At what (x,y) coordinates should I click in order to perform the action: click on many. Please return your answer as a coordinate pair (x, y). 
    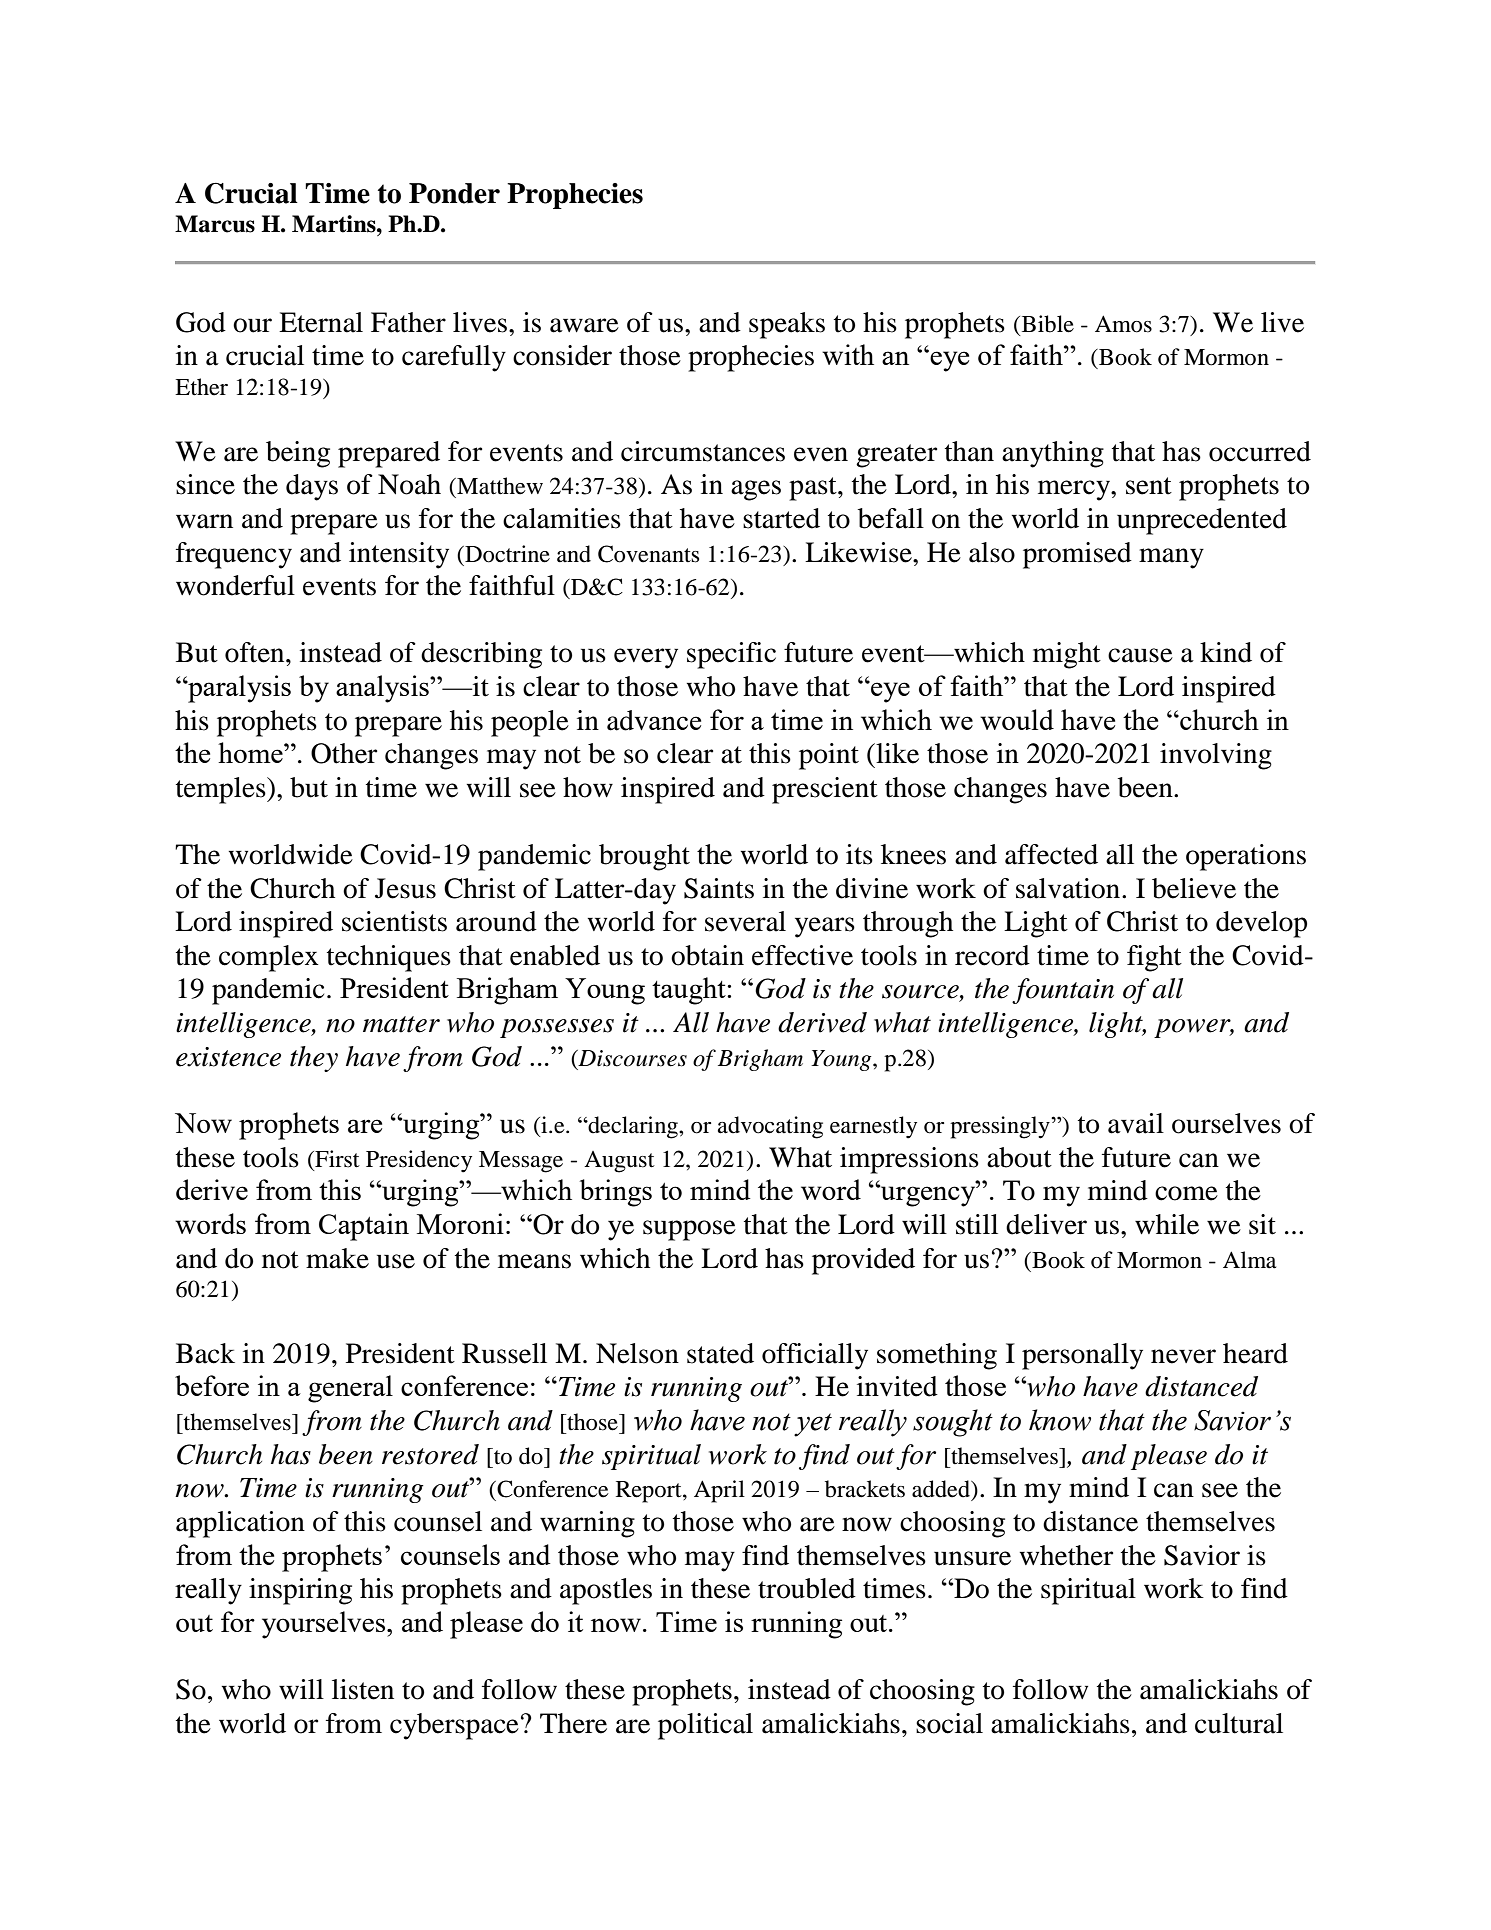
    Looking at the image, I should click on (1171, 558).
